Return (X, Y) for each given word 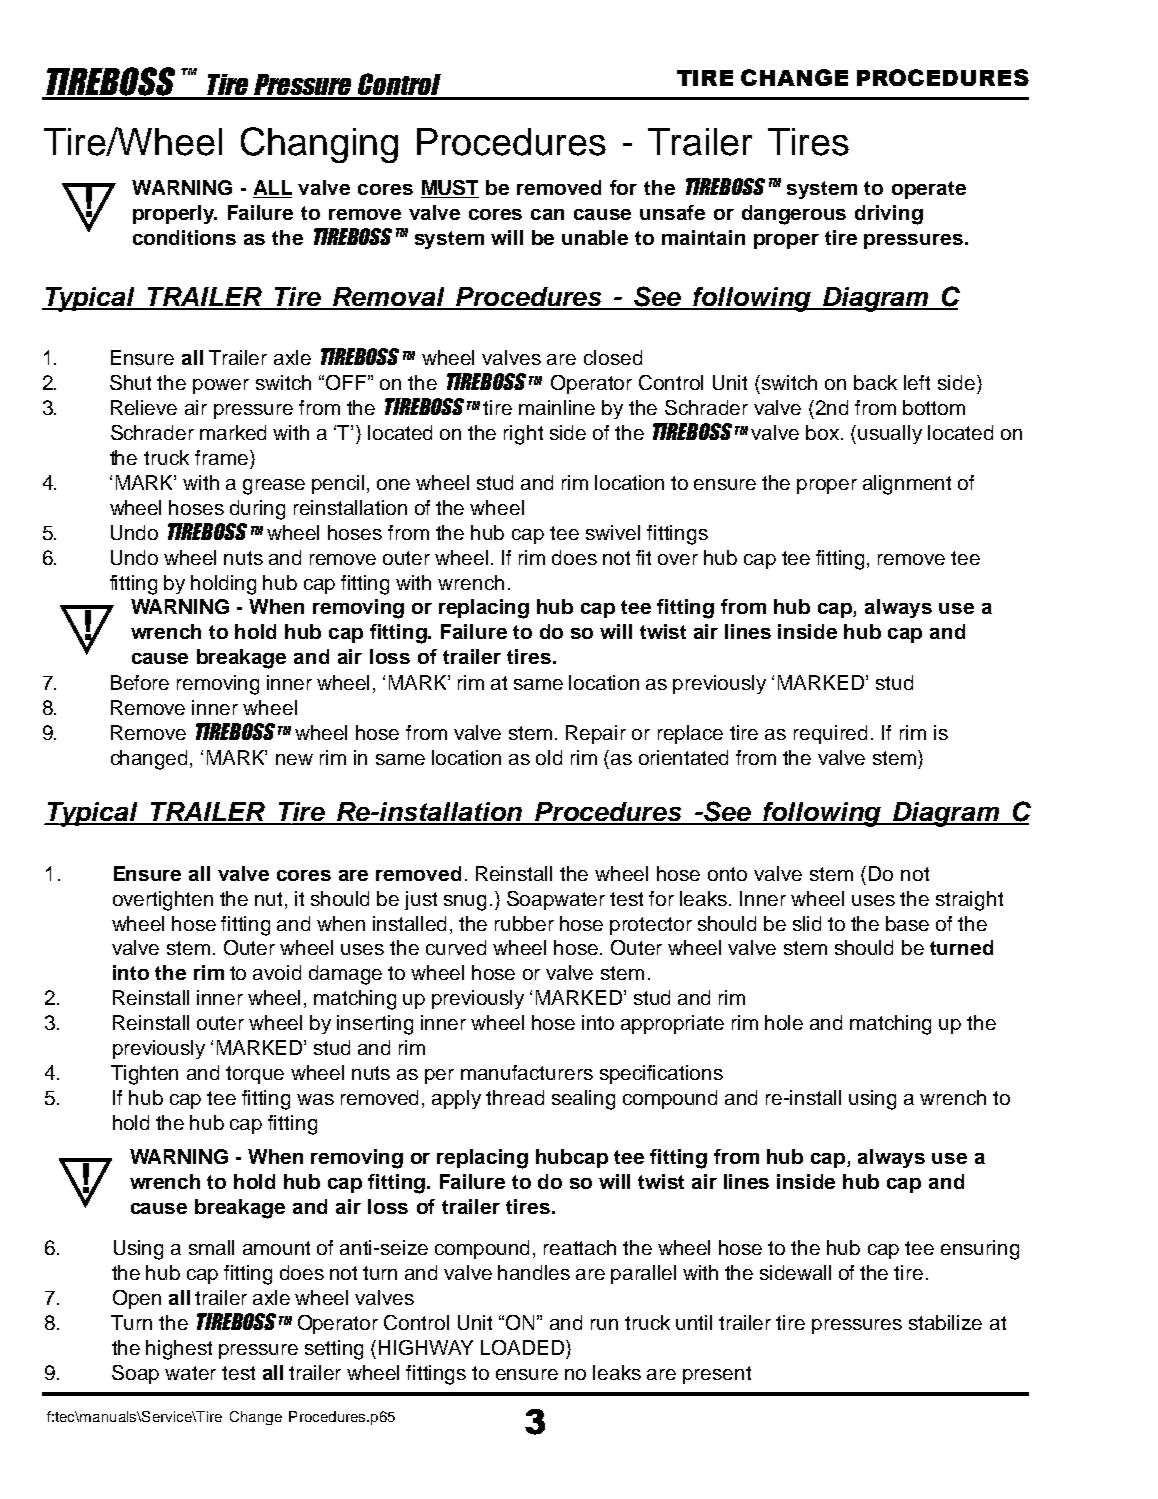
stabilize (945, 1322)
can (547, 214)
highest (179, 1350)
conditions (184, 237)
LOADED (524, 1347)
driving (889, 215)
